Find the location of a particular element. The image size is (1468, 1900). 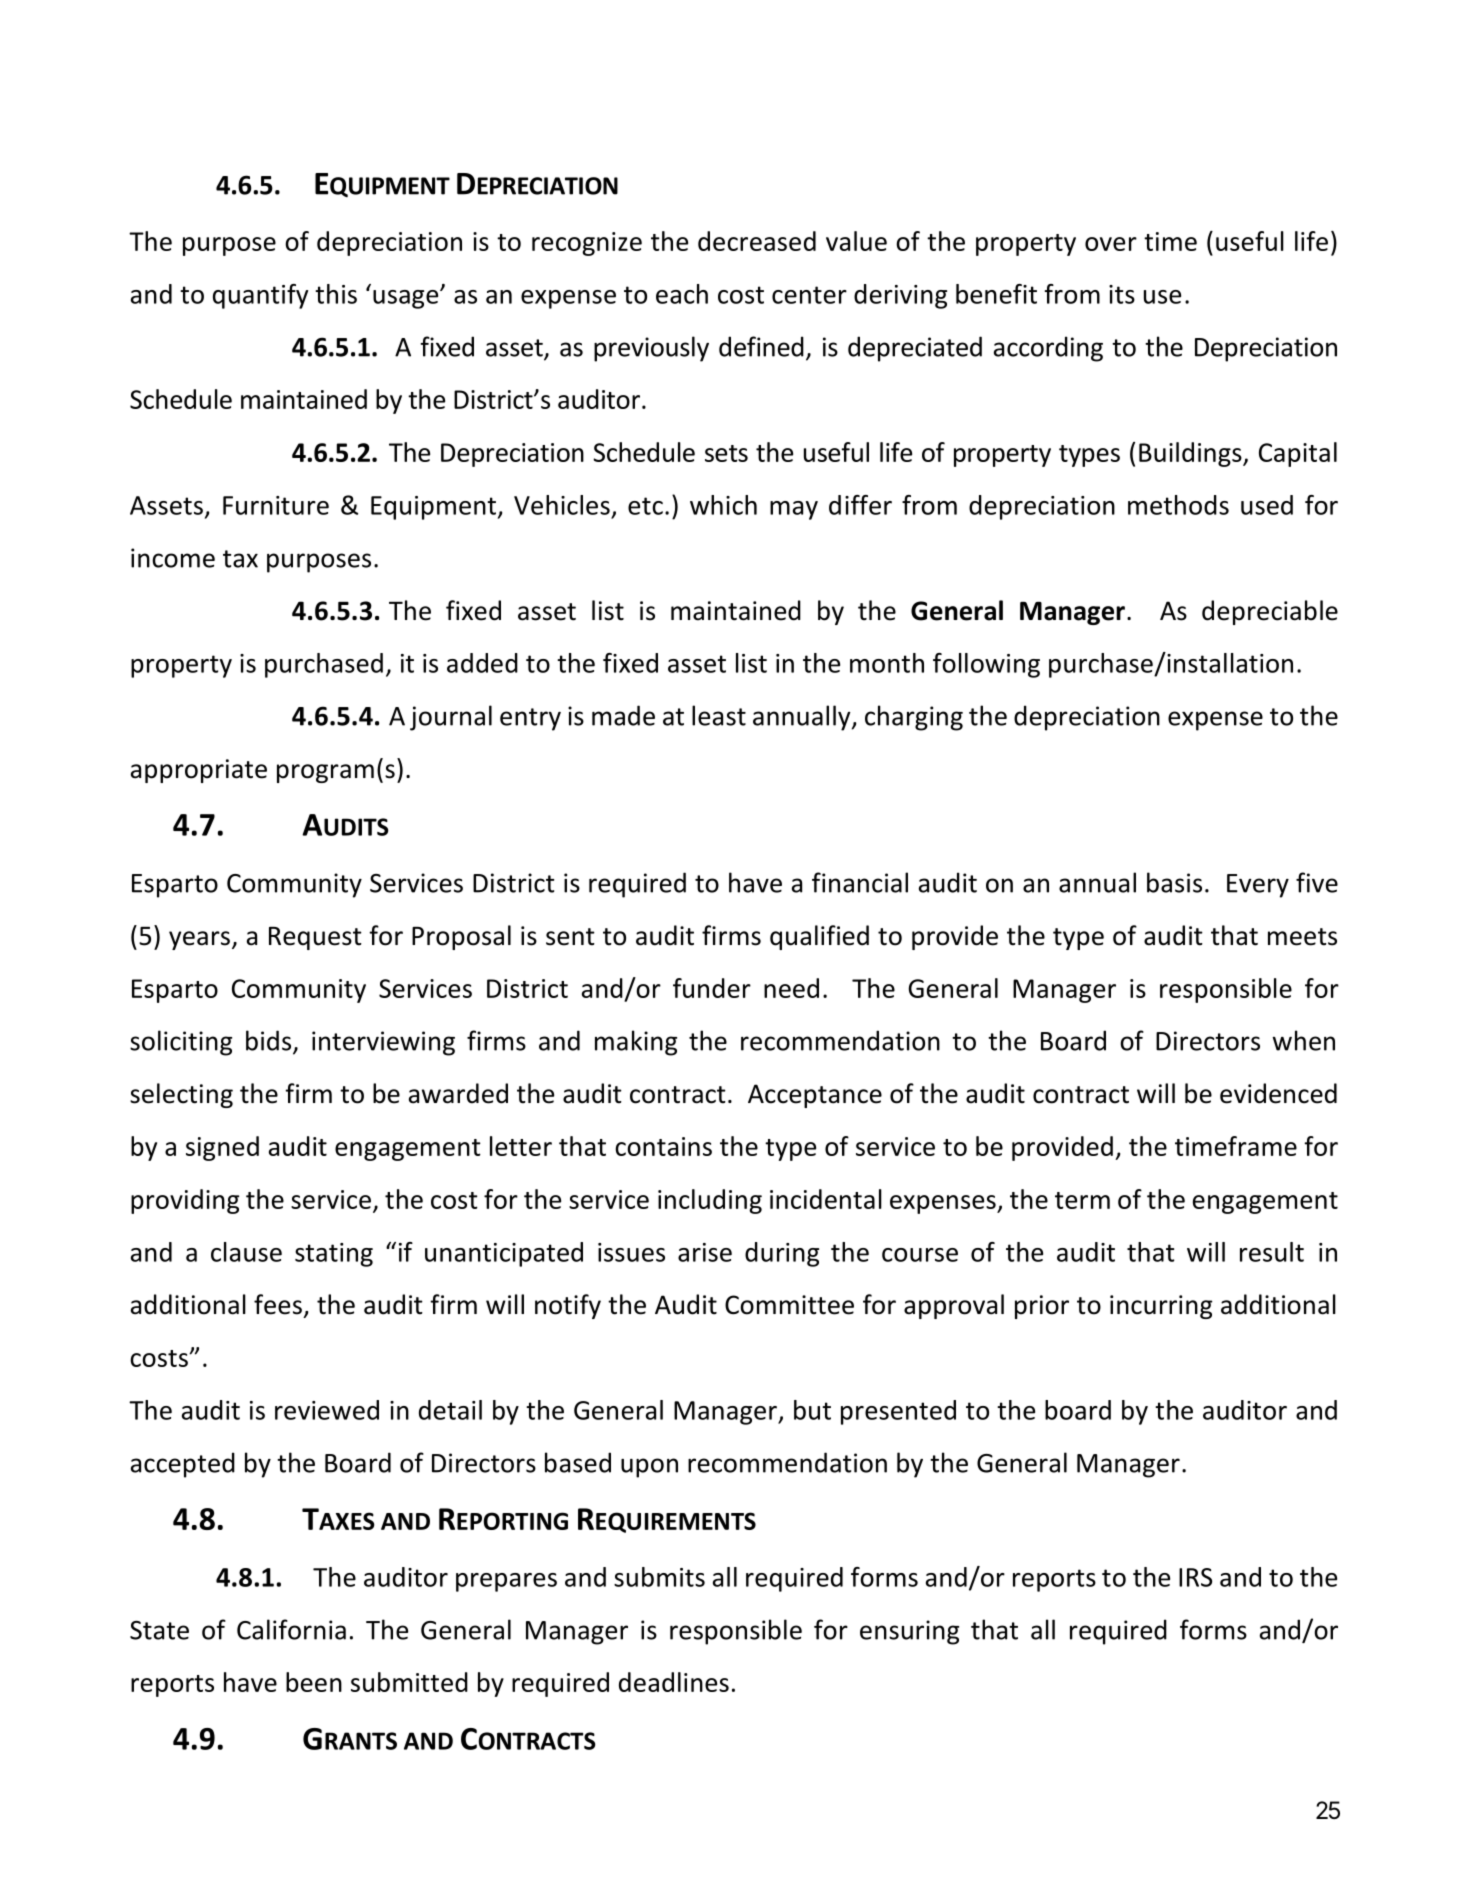

basis is located at coordinates (1174, 882).
